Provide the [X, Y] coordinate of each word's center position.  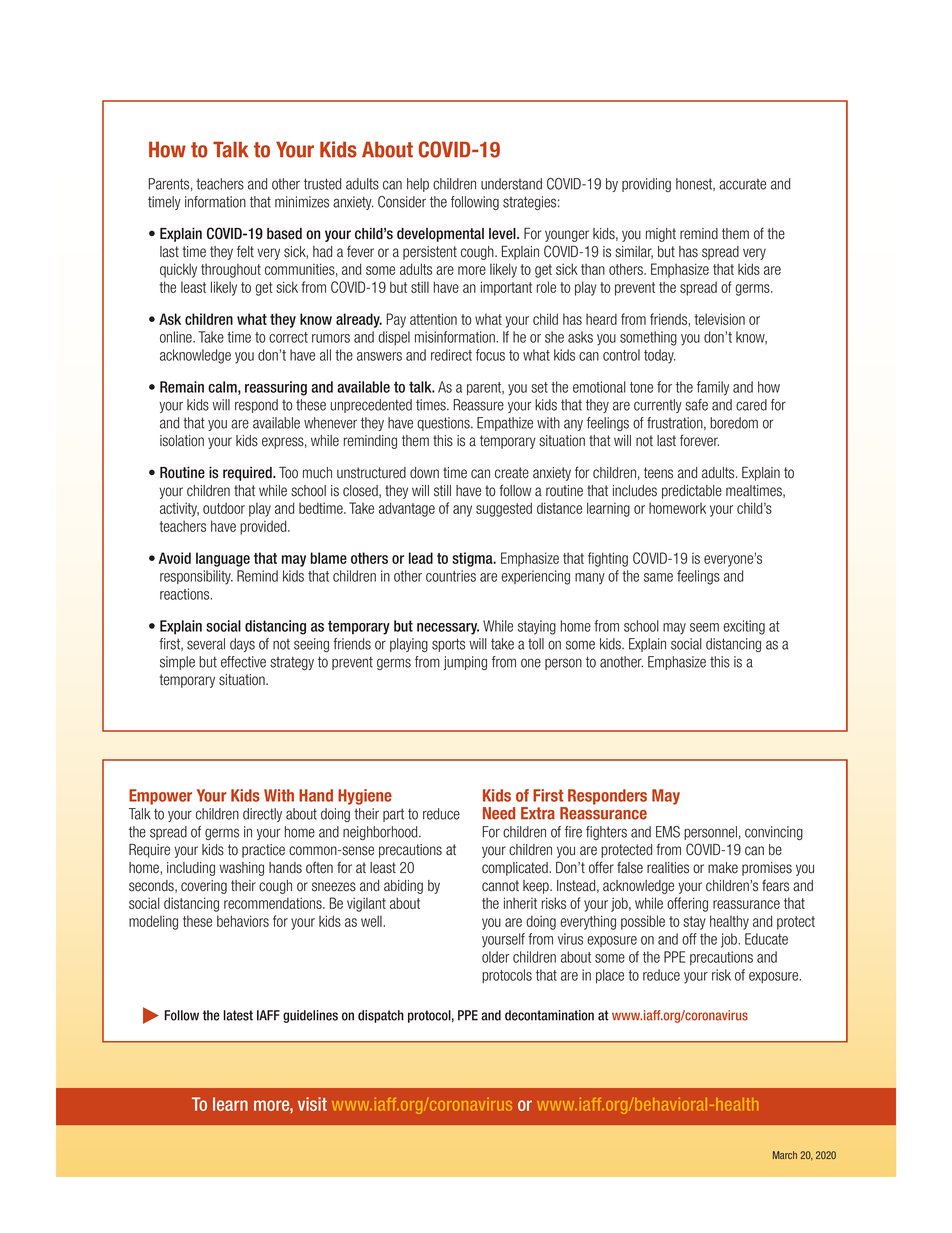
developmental [440, 235]
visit [312, 1104]
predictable [692, 492]
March [785, 1155]
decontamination [549, 1015]
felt [245, 251]
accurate [742, 184]
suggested [504, 509]
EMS [668, 832]
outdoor [224, 508]
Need [499, 813]
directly [262, 815]
